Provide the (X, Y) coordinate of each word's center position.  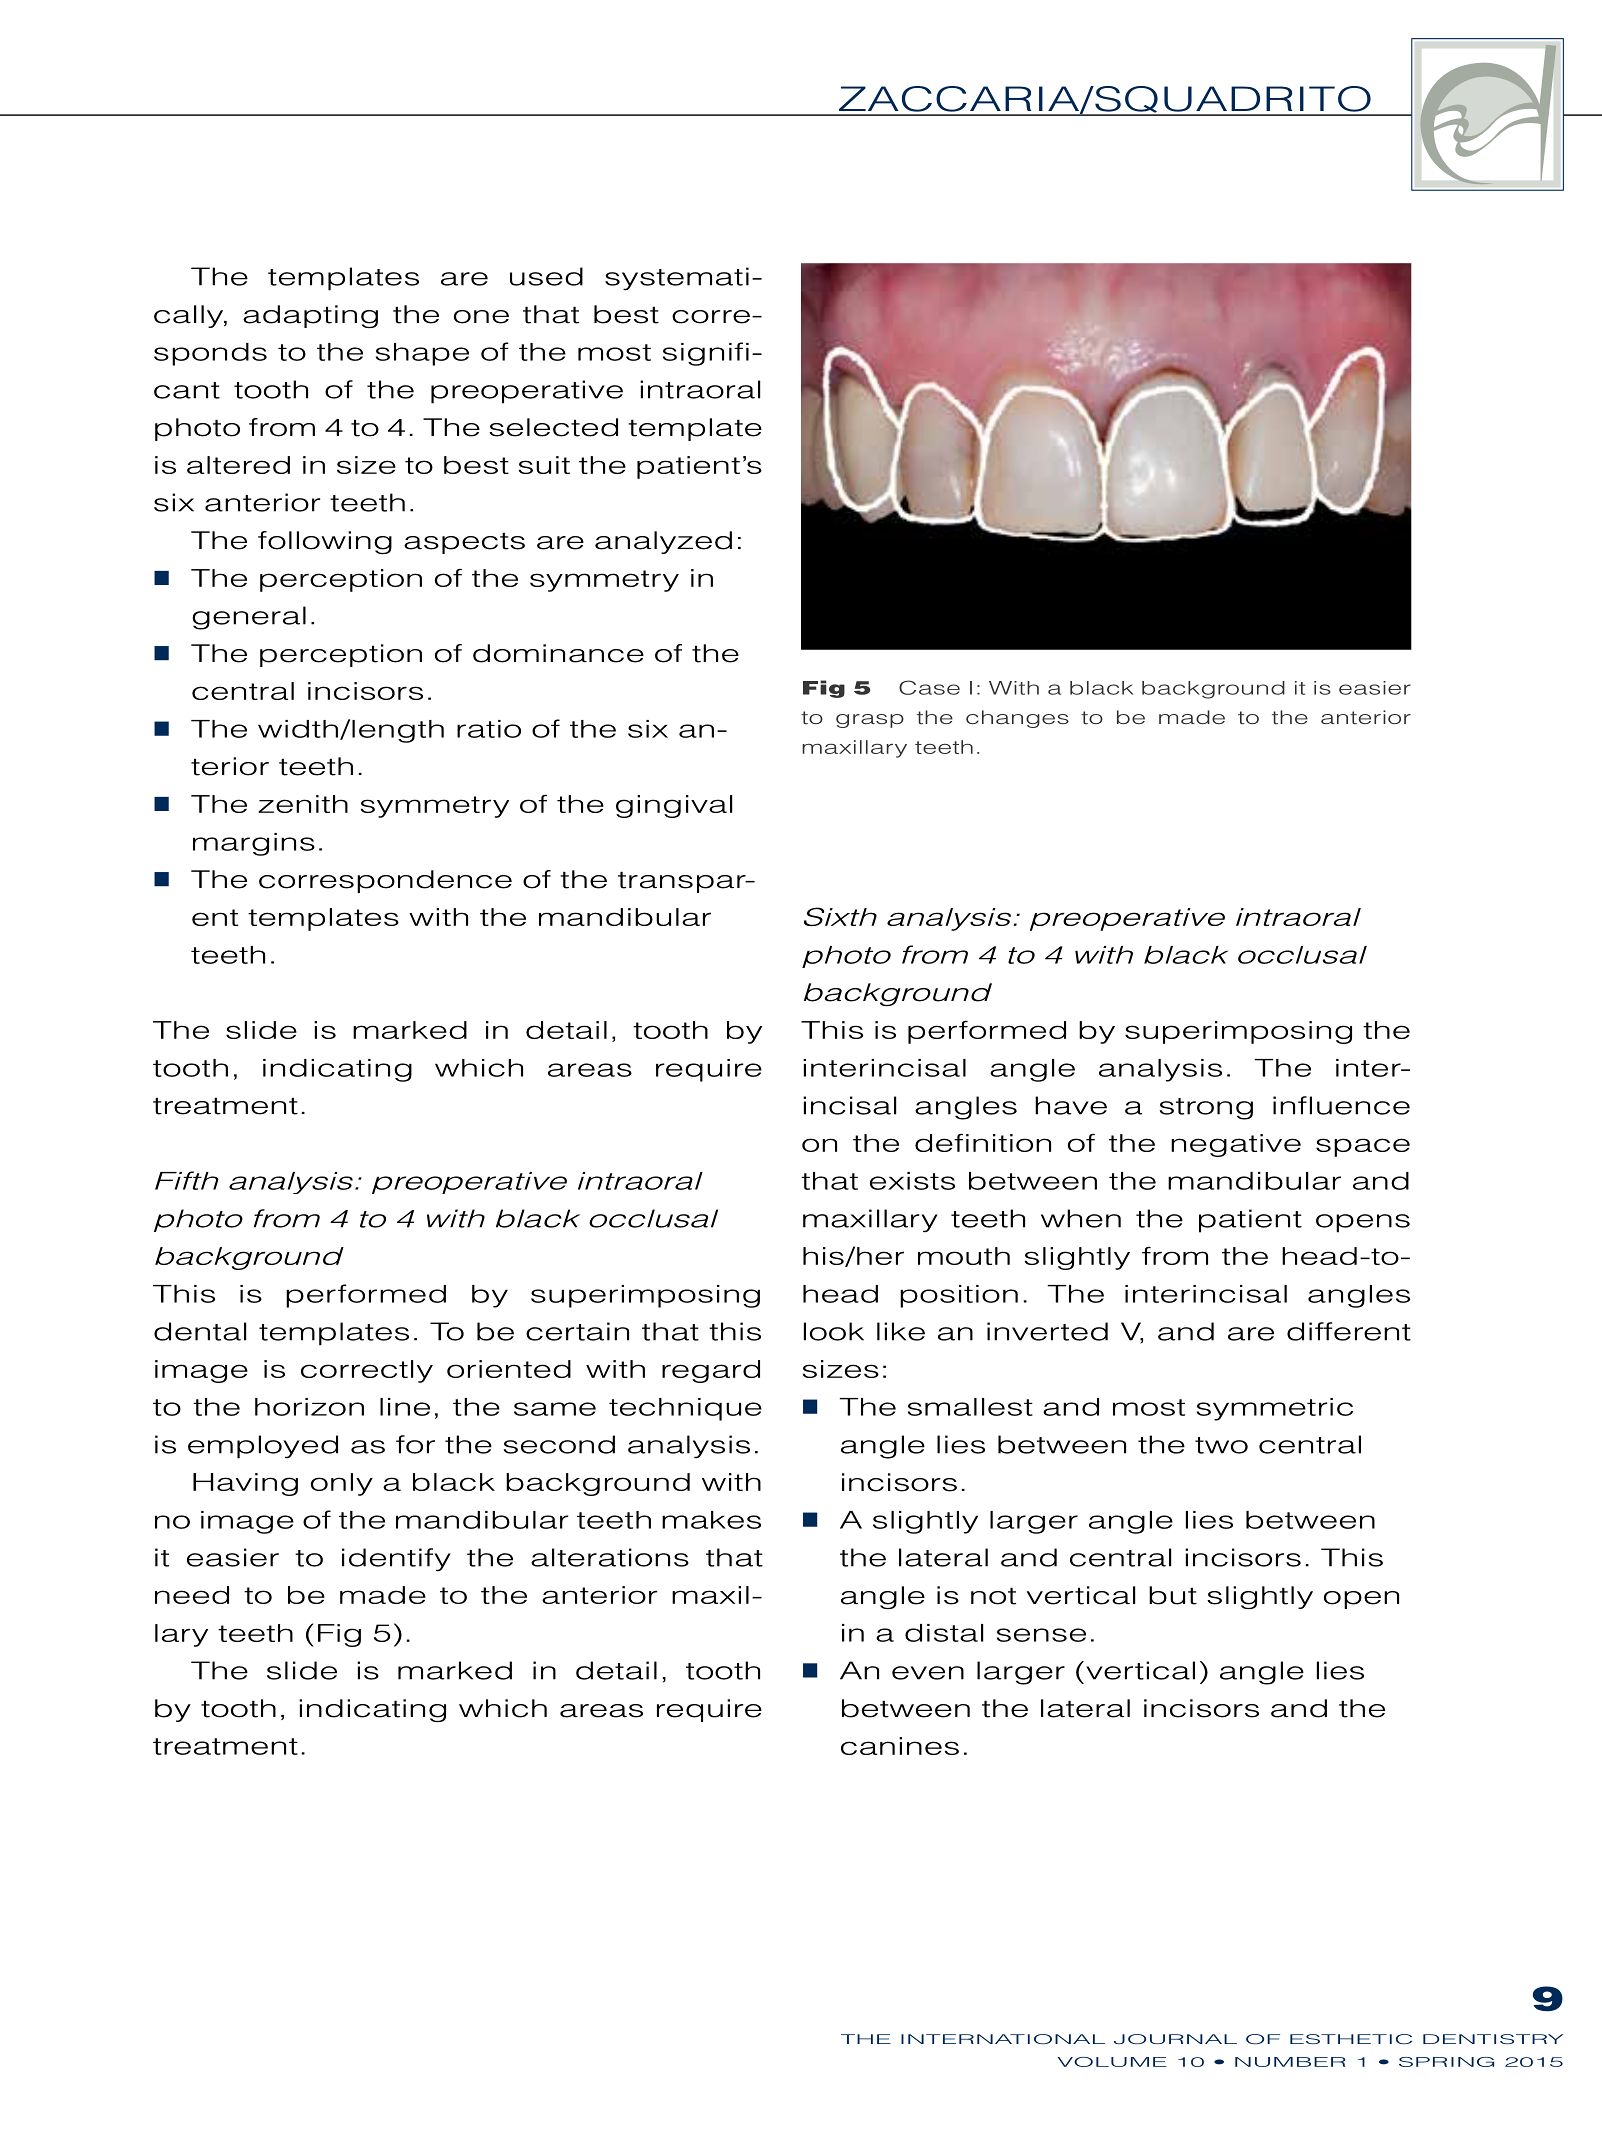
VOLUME (1112, 2062)
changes (1017, 719)
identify (396, 1560)
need (192, 1595)
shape (422, 354)
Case (929, 687)
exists (912, 1181)
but (1173, 1595)
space (1363, 1147)
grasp (870, 721)
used (546, 276)
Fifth (187, 1180)
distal (944, 1633)
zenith (303, 804)
